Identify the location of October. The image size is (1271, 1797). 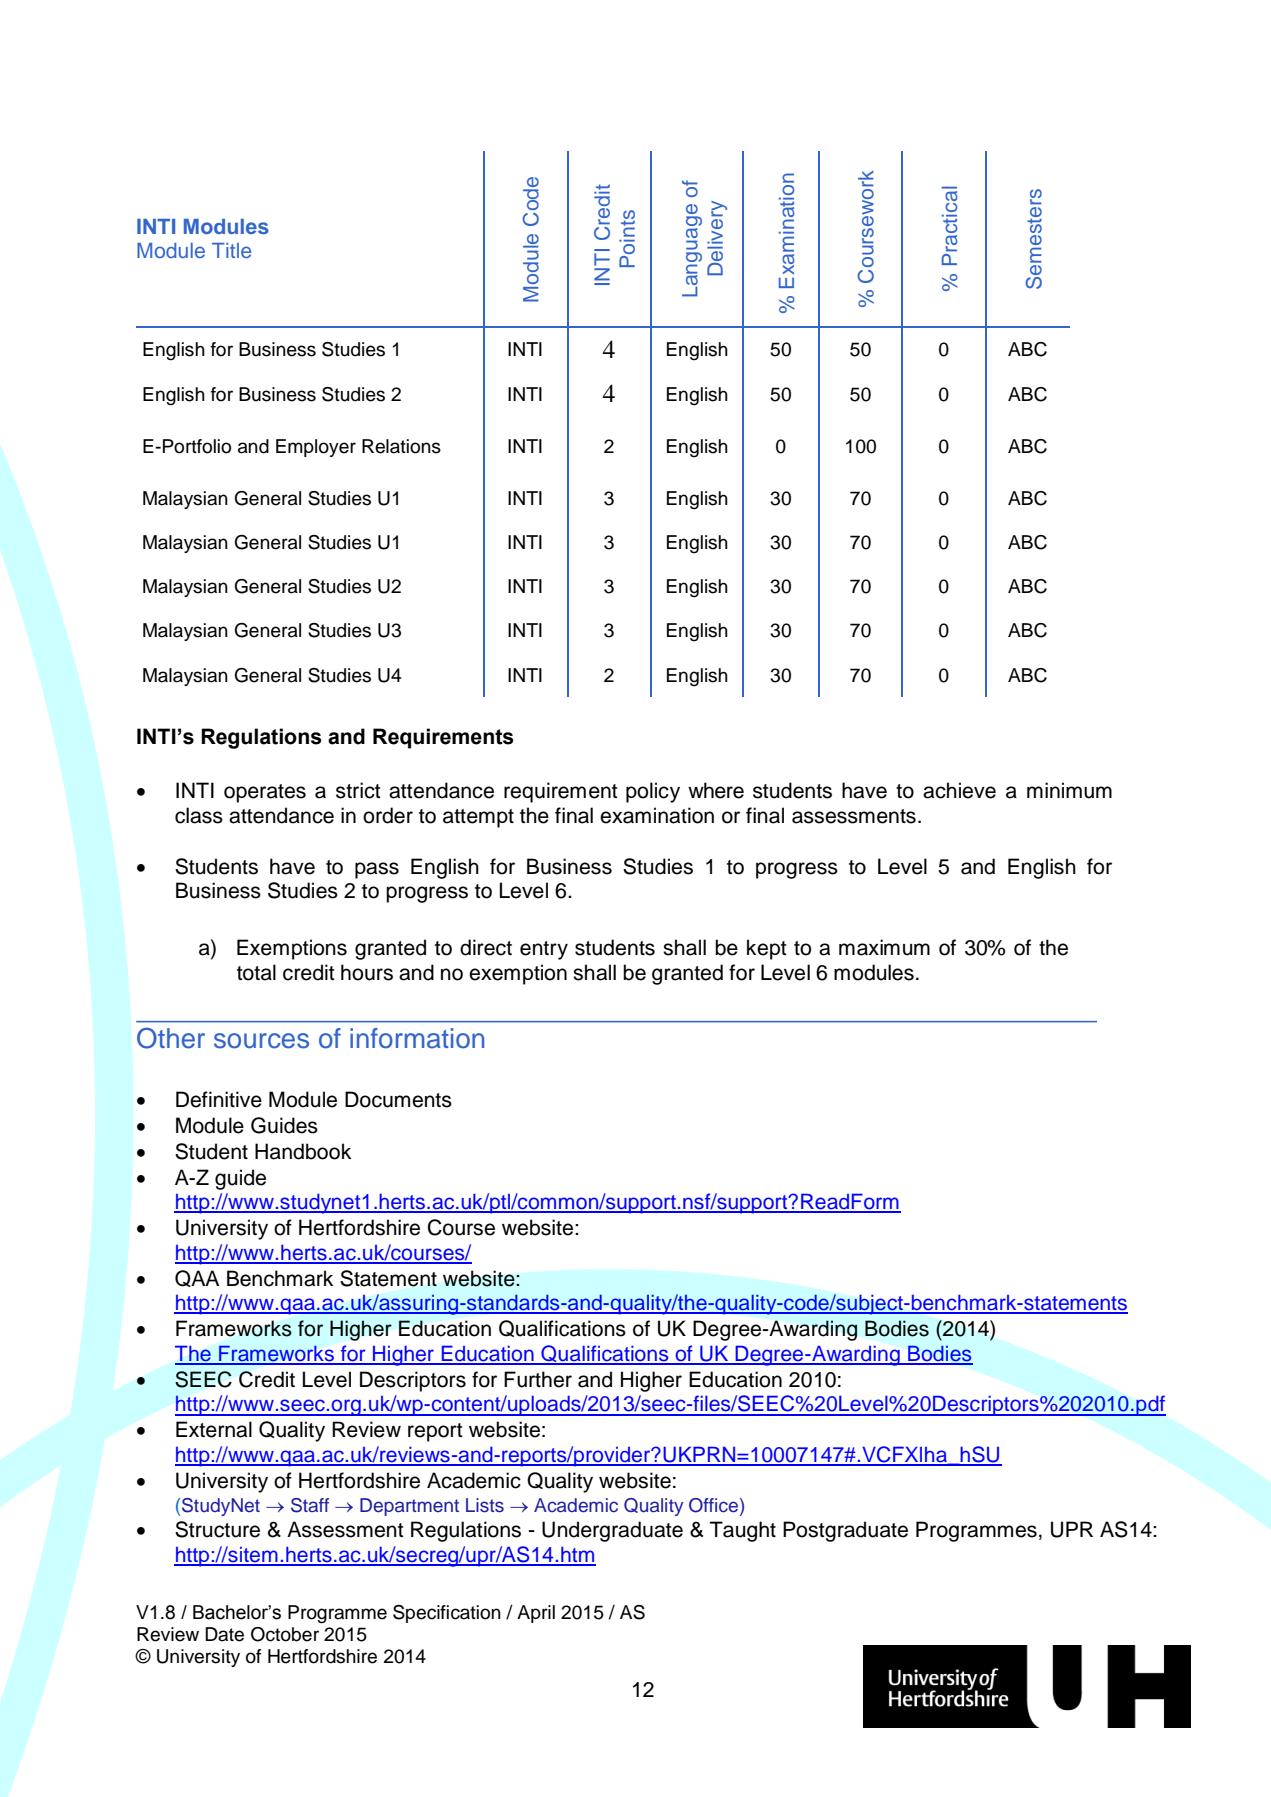
(285, 1634).
